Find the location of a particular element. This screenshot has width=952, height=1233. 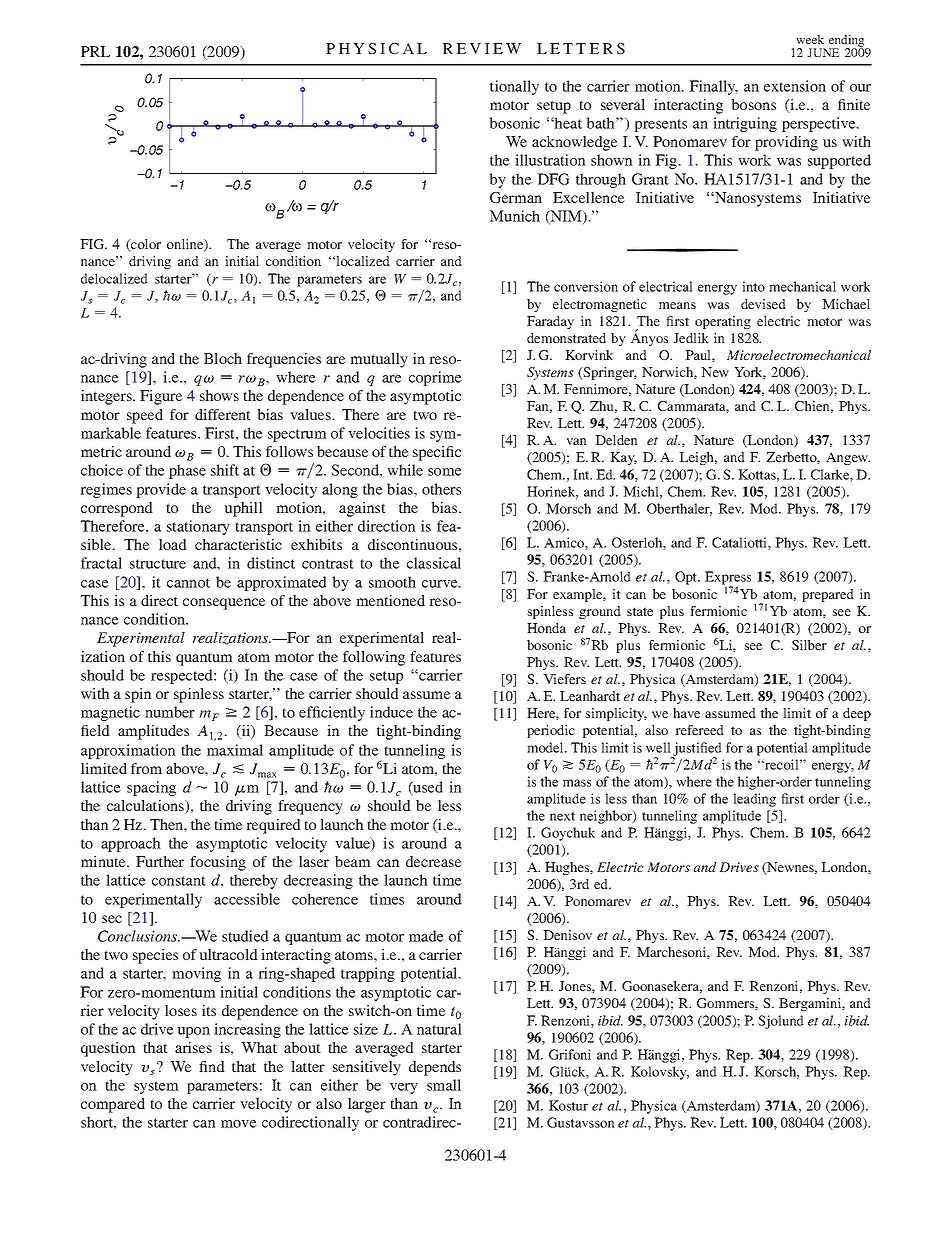

Figure is located at coordinates (161, 397).
